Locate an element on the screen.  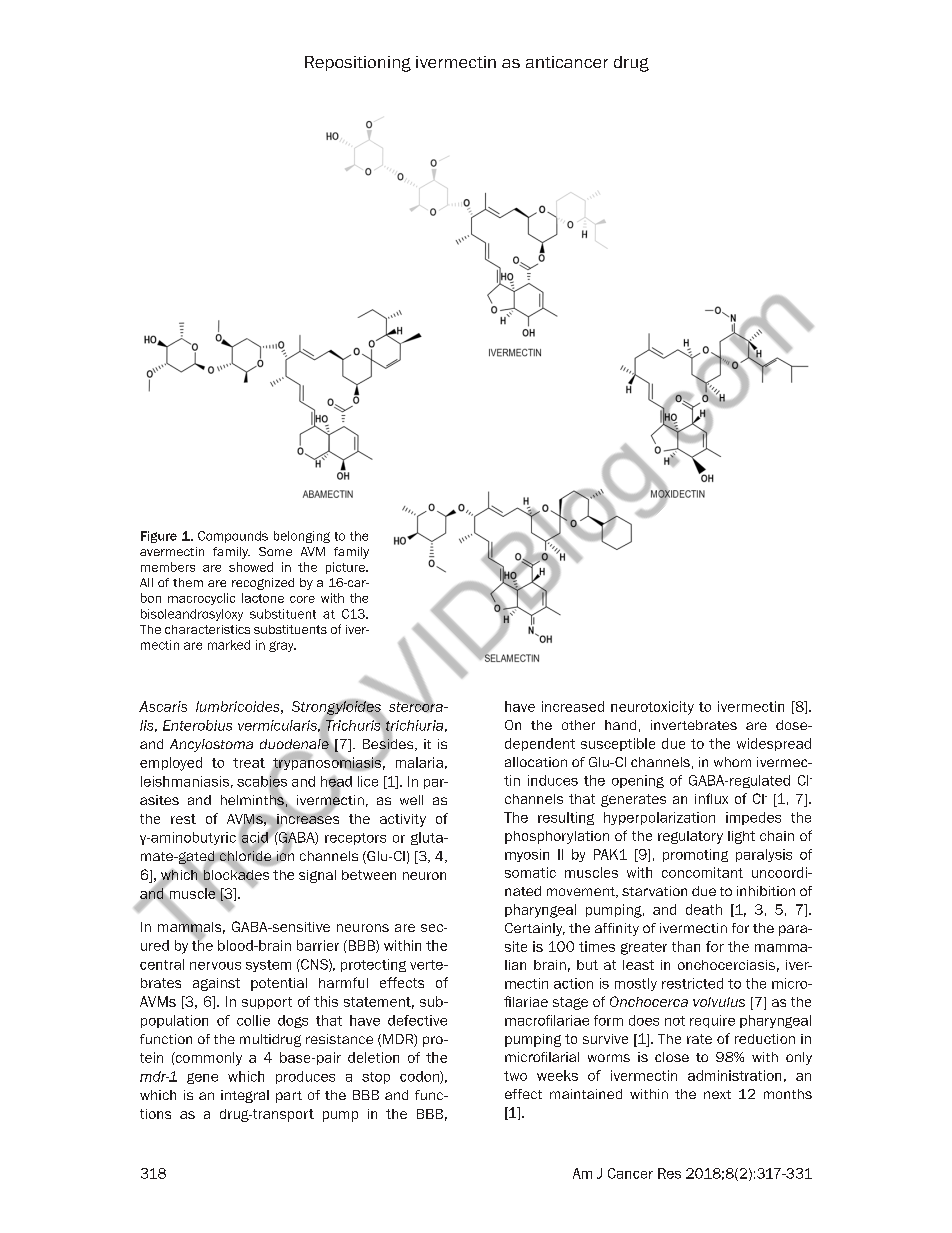
integral is located at coordinates (245, 1096).
